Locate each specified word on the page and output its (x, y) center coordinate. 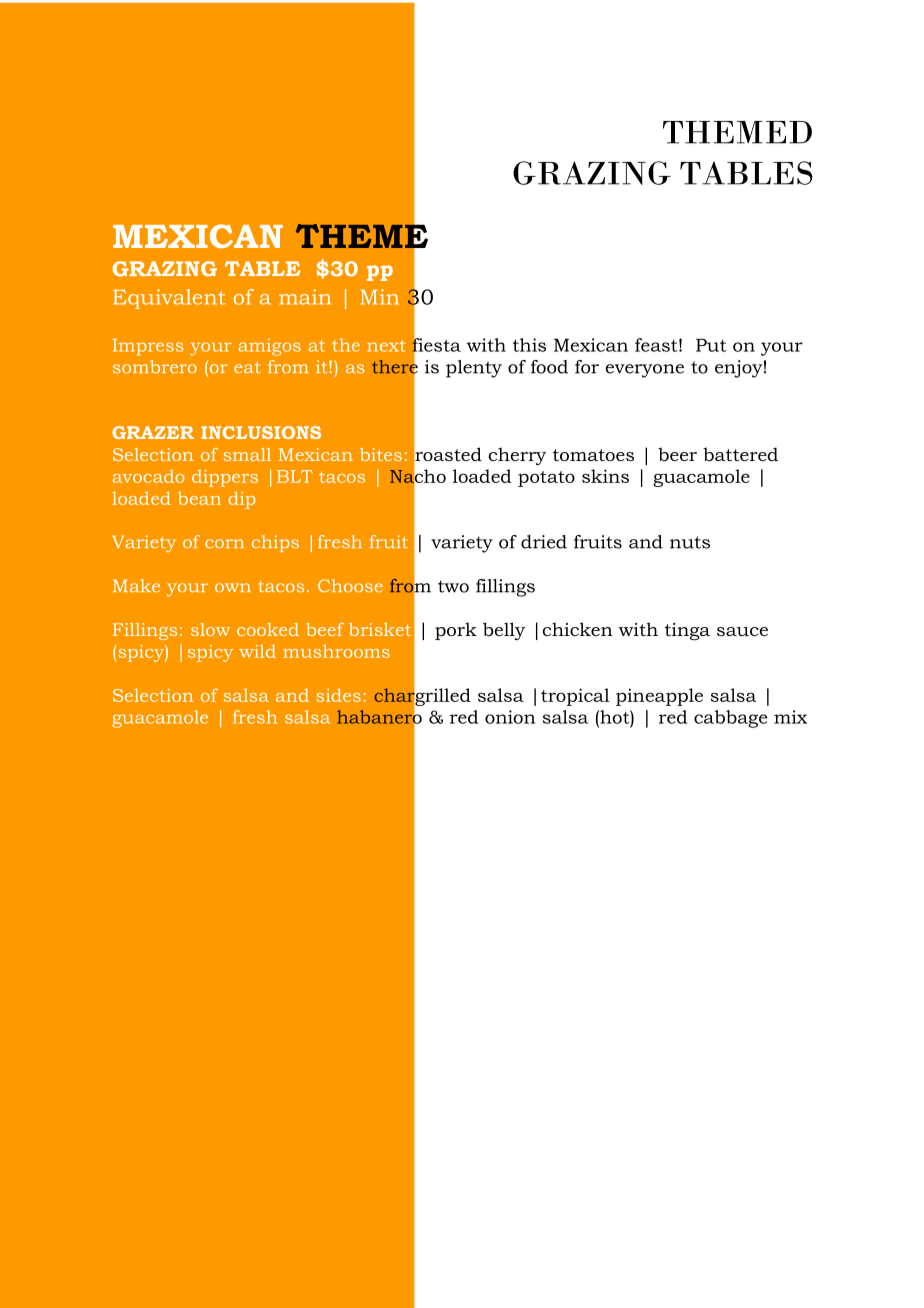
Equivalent (169, 299)
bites (381, 454)
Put (711, 345)
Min (379, 297)
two (453, 586)
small (247, 454)
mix (790, 717)
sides (339, 695)
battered (740, 454)
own (233, 588)
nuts (690, 542)
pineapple (659, 697)
